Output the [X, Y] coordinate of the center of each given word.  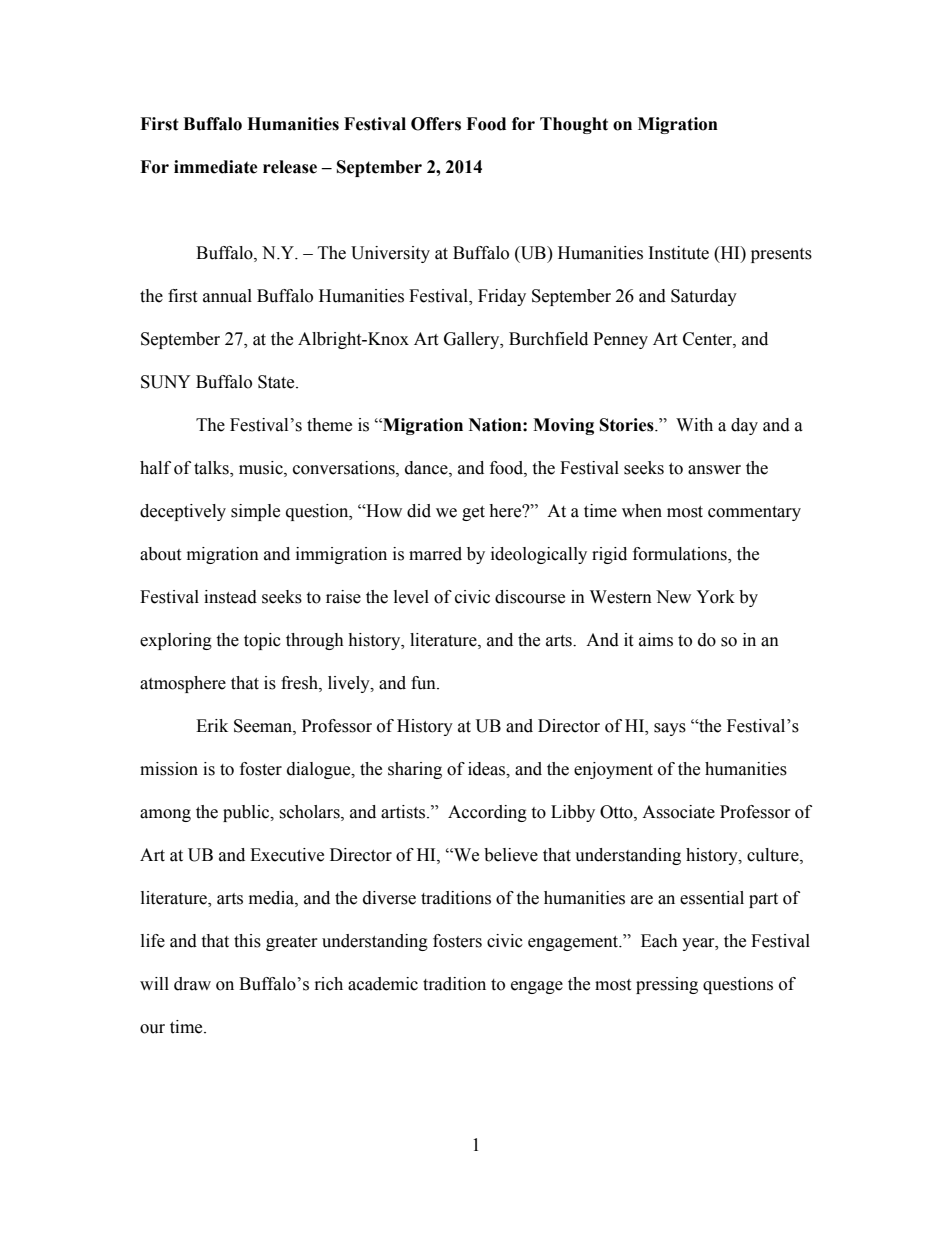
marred [435, 554]
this [247, 941]
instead [230, 597]
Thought [574, 125]
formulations [681, 555]
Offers [436, 124]
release [290, 167]
